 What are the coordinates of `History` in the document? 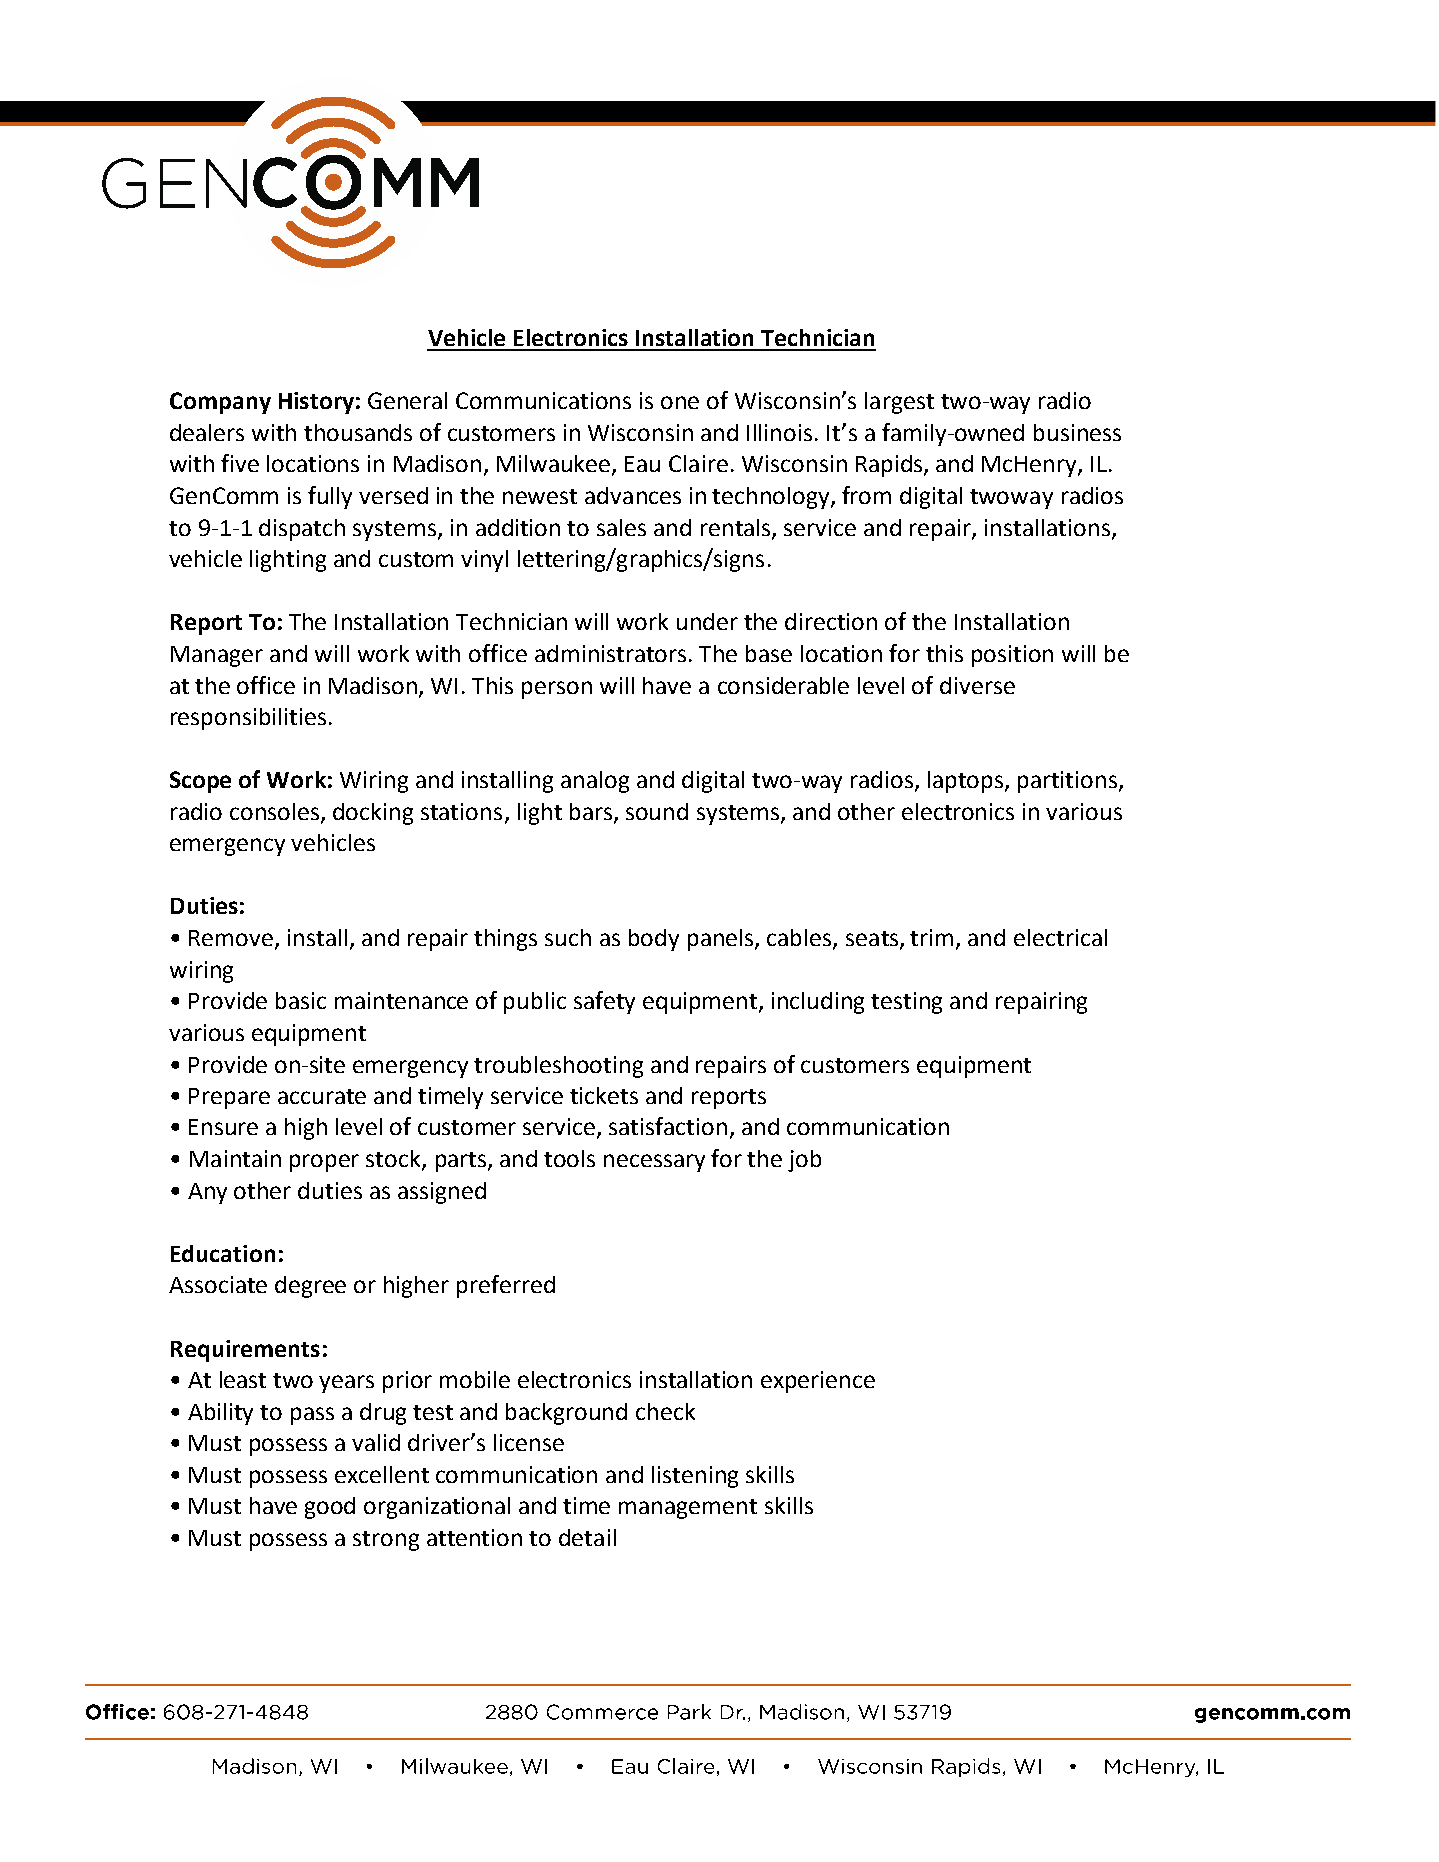 It's located at (316, 403).
